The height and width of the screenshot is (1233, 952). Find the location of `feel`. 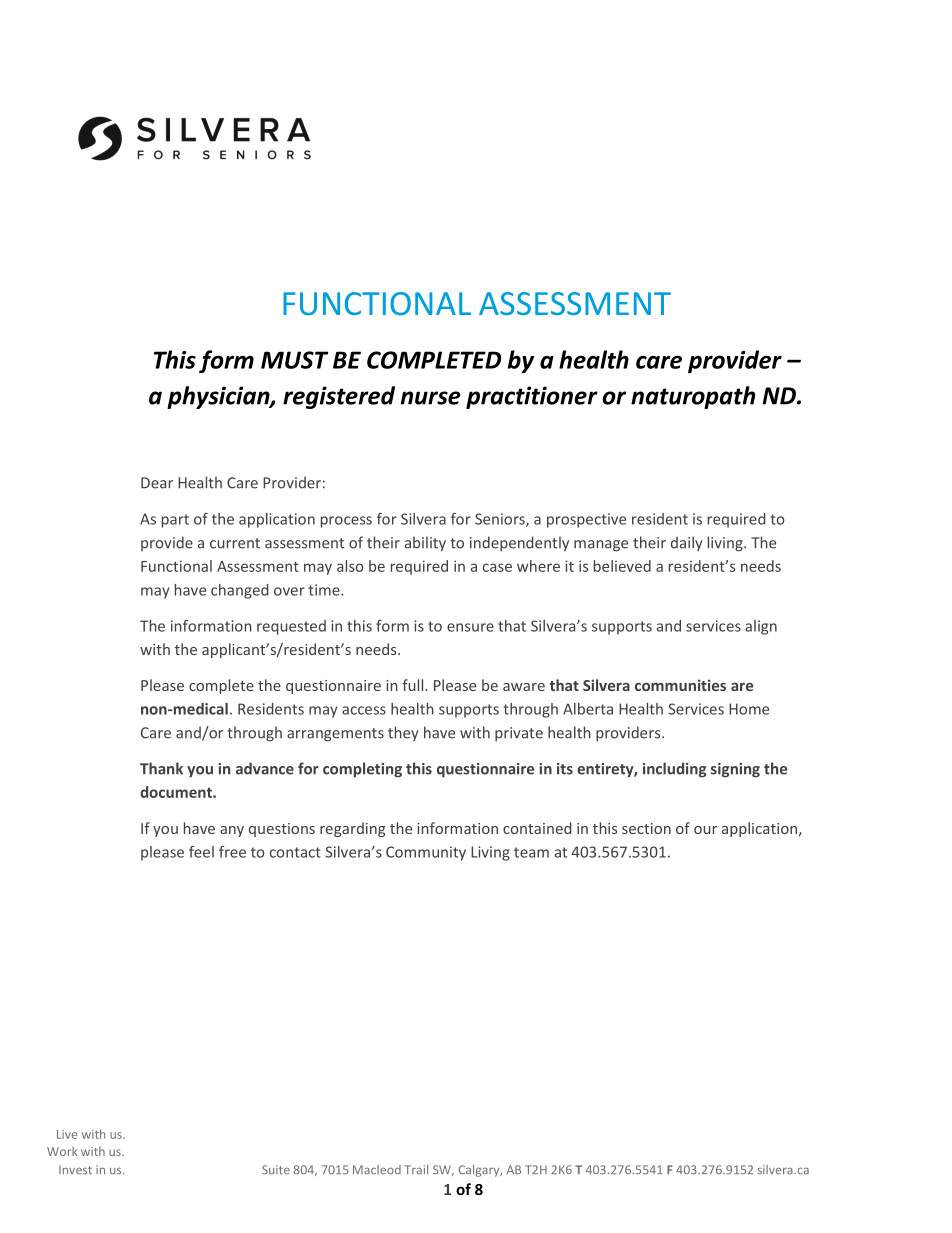

feel is located at coordinates (201, 852).
